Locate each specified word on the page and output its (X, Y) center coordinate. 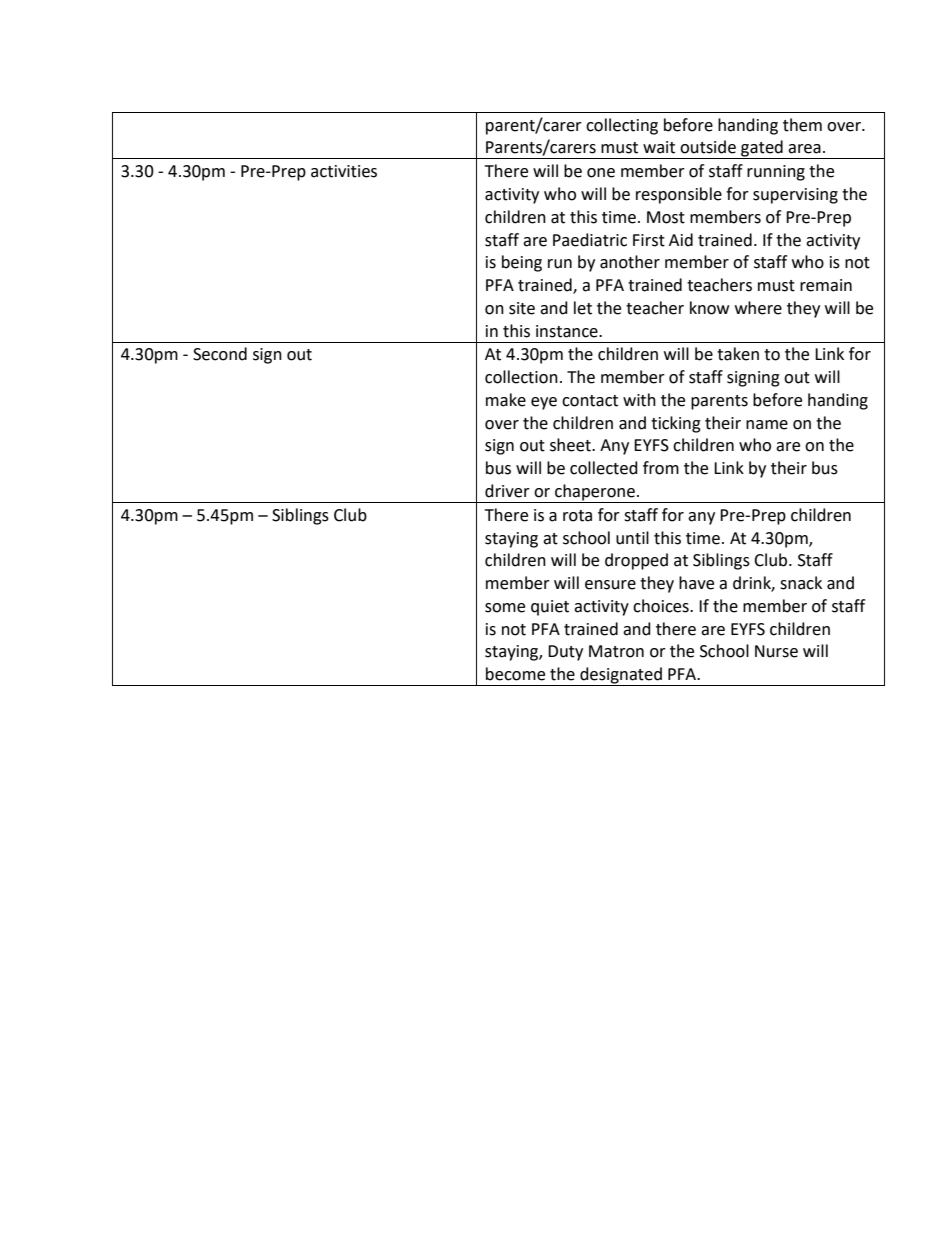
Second (220, 354)
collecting (622, 126)
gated (762, 149)
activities (344, 171)
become (515, 674)
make (506, 400)
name (767, 425)
